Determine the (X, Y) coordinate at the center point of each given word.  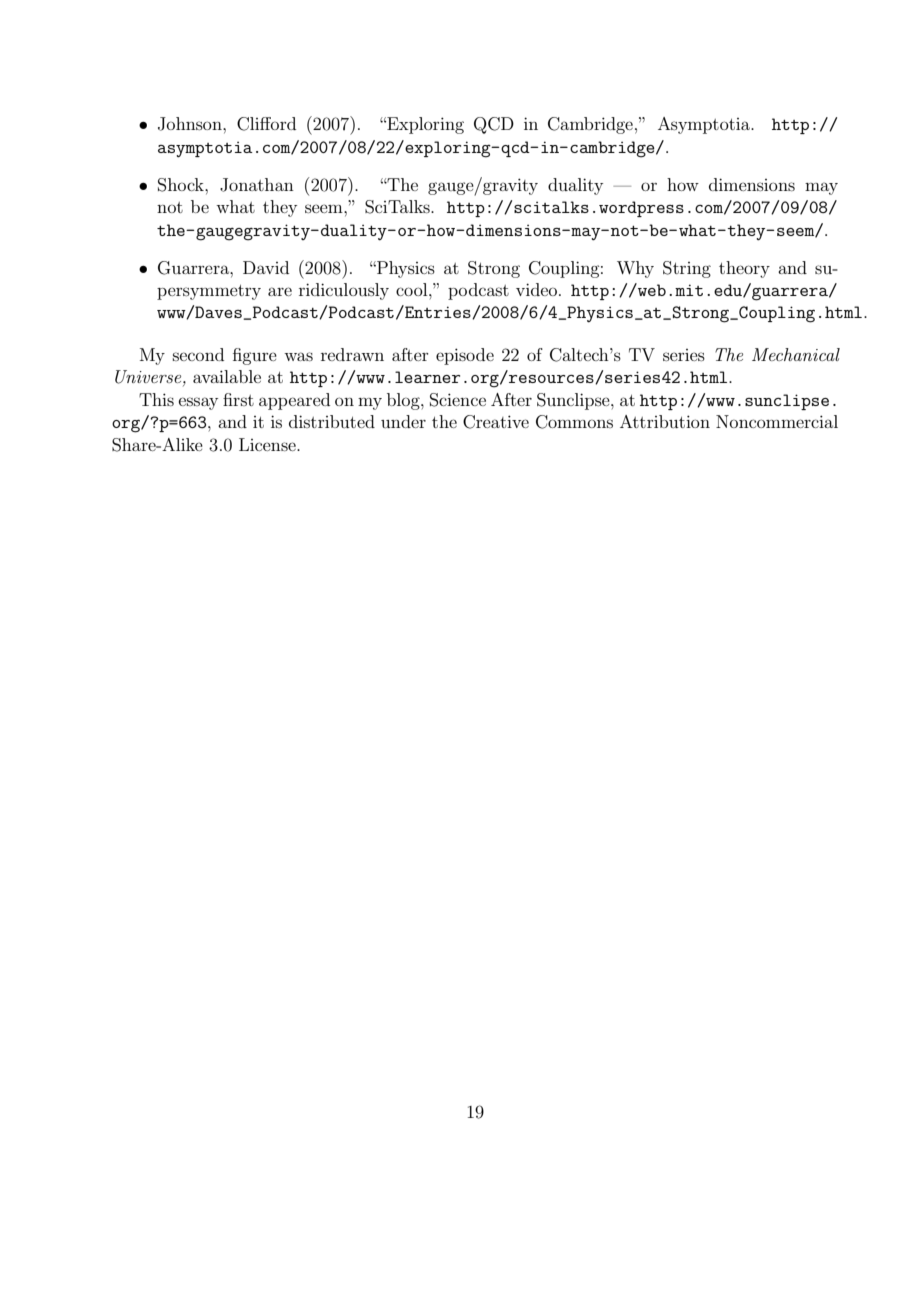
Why (635, 269)
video (536, 289)
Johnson (191, 124)
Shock (182, 185)
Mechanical (796, 354)
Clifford (266, 124)
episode (465, 356)
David (266, 267)
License (268, 444)
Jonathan (257, 185)
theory (744, 269)
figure (255, 356)
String (687, 269)
